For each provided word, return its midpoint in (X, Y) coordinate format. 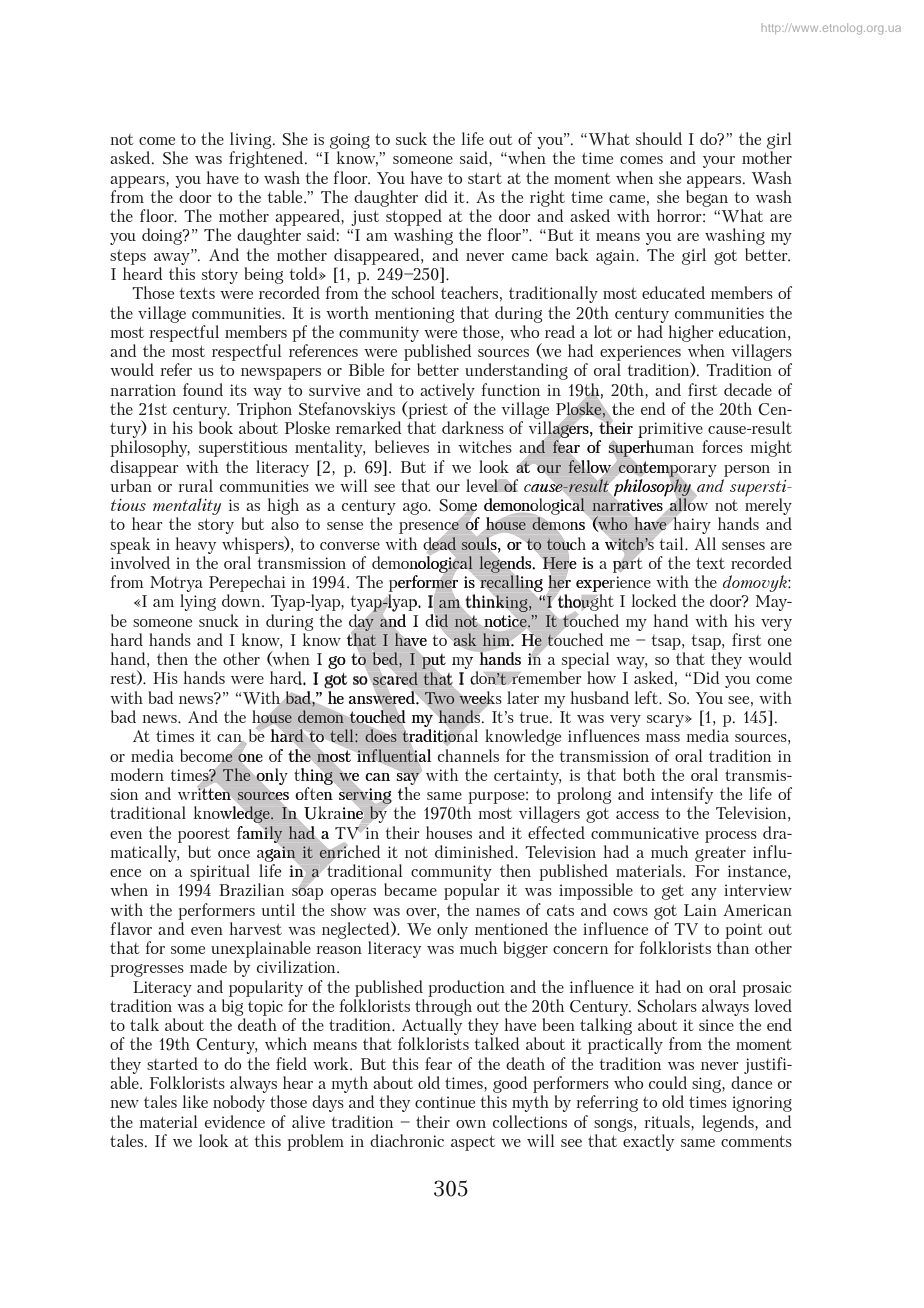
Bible (366, 369)
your (719, 162)
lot (603, 331)
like (195, 1101)
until (278, 909)
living (252, 140)
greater (720, 854)
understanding (516, 371)
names (498, 912)
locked (654, 600)
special (586, 660)
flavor (131, 928)
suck (411, 138)
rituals (668, 1121)
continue (445, 1102)
